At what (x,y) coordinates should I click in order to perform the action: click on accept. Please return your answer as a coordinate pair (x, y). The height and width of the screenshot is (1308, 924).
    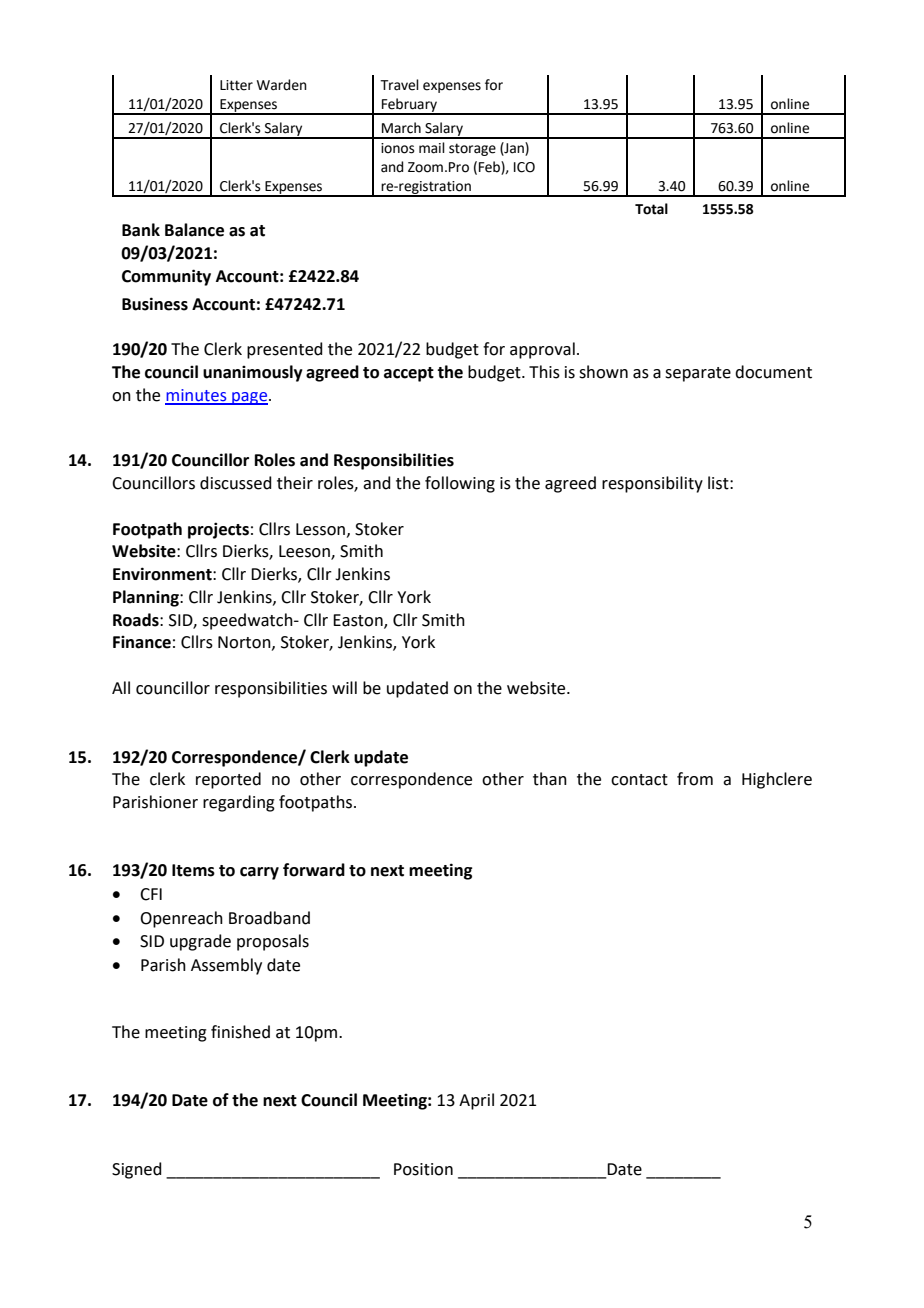
    Looking at the image, I should click on (409, 374).
